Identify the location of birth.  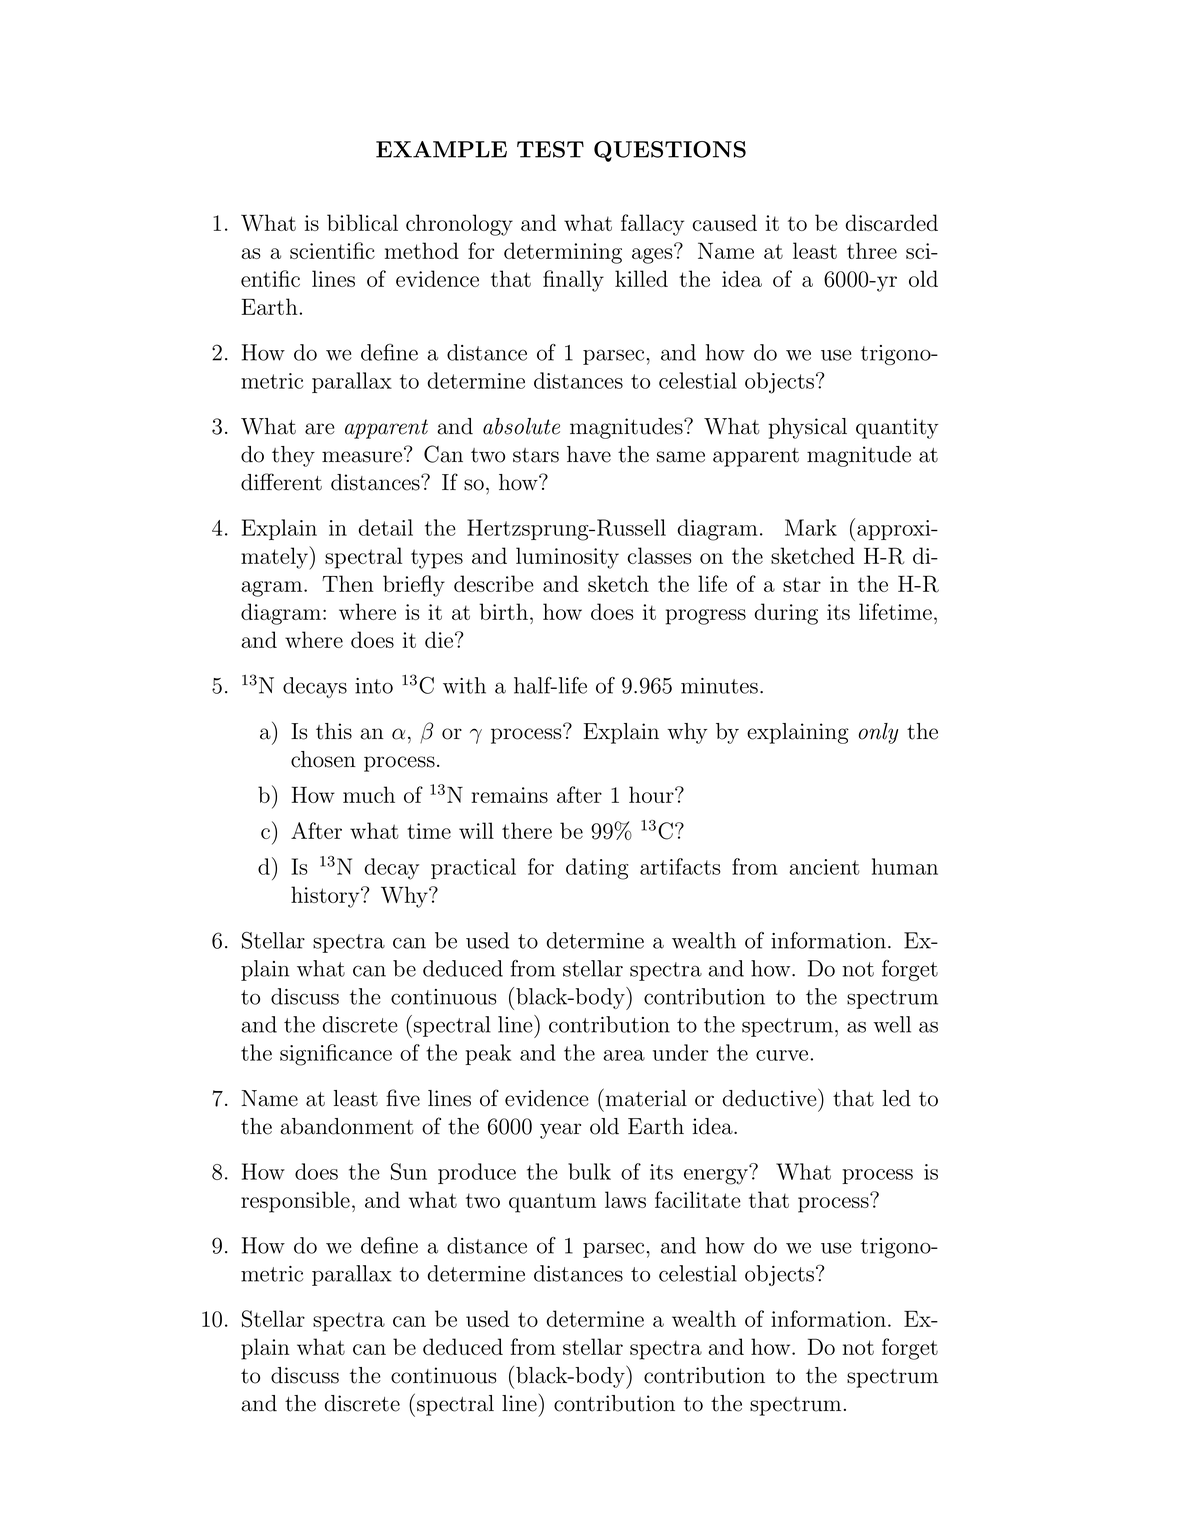
(504, 611).
